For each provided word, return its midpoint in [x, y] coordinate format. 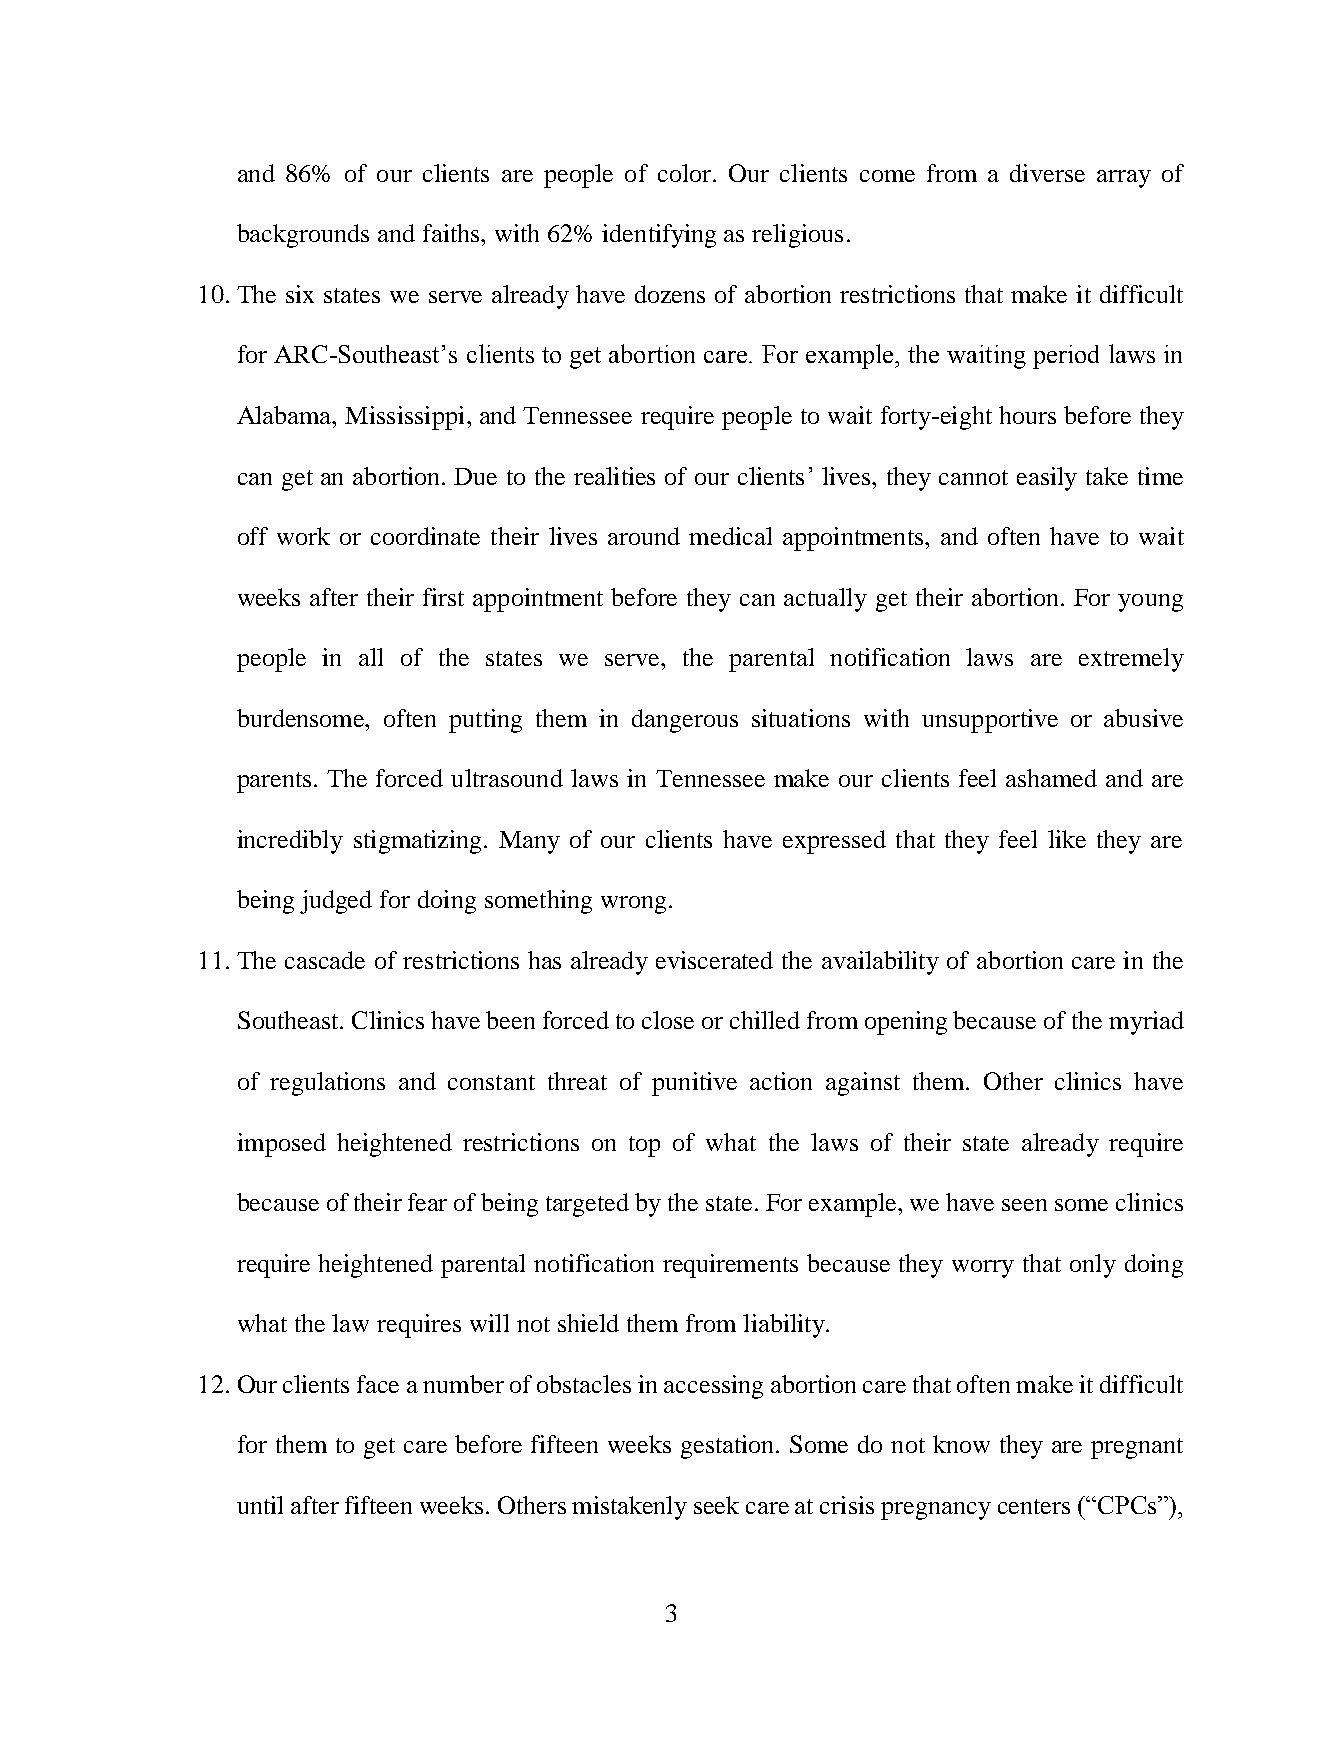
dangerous [685, 721]
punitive [694, 1084]
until [260, 1505]
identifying [659, 236]
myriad [1146, 1023]
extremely [1131, 660]
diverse [1047, 173]
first [443, 597]
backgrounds [303, 236]
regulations [327, 1084]
